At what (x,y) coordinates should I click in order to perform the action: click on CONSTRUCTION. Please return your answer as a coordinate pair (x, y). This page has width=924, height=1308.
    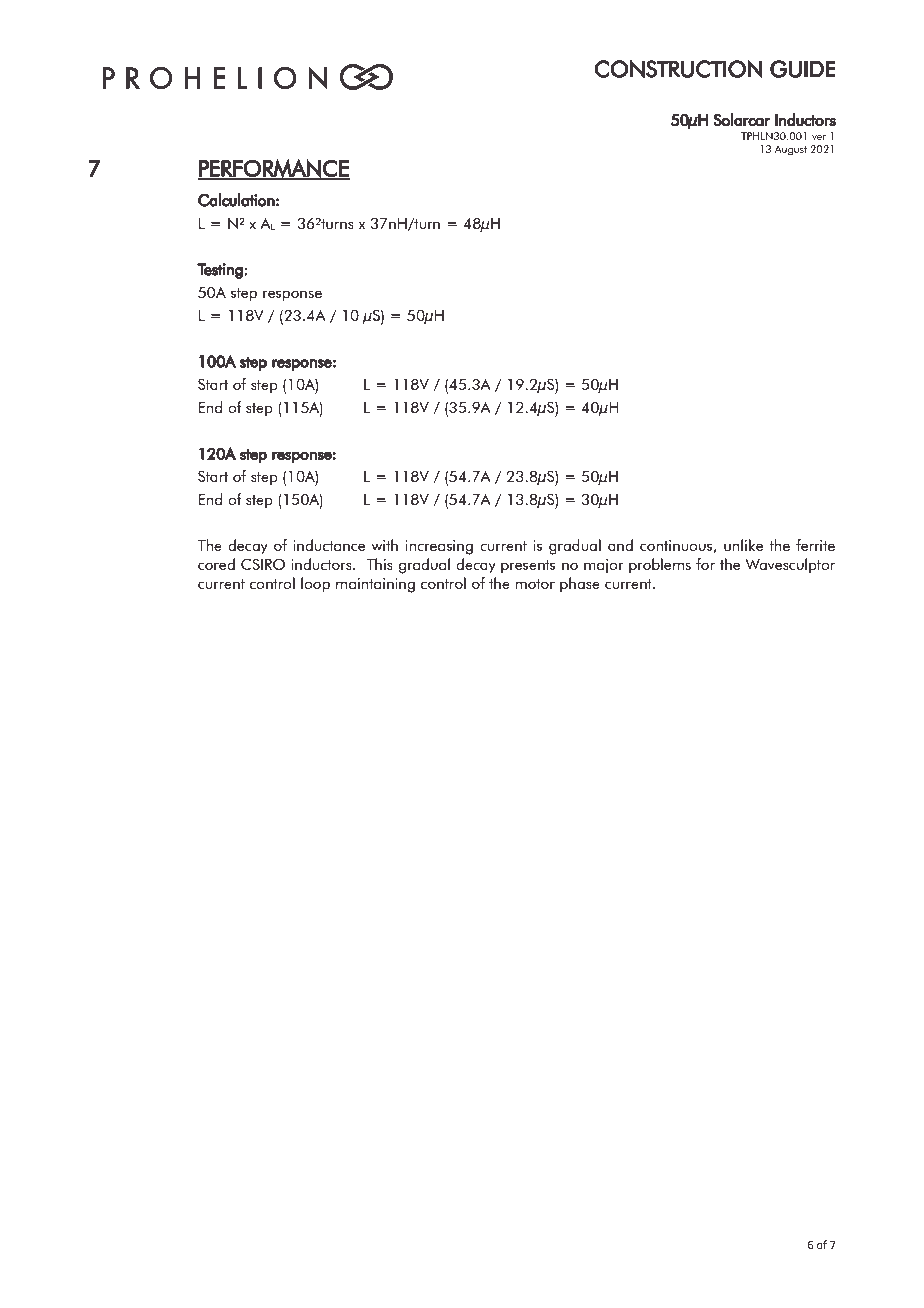
    Looking at the image, I should click on (679, 69).
